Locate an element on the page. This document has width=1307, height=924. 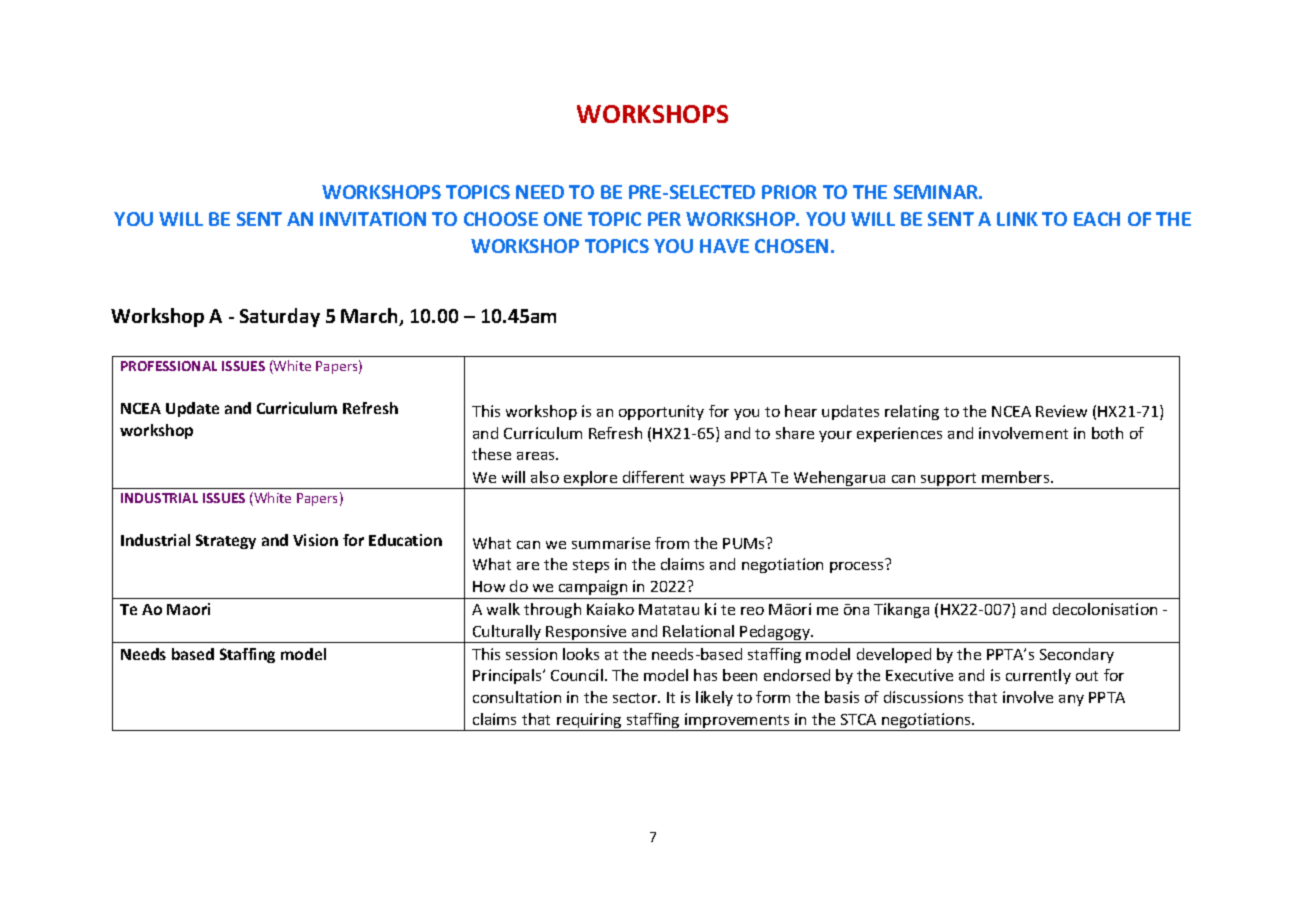
Tikanga is located at coordinates (901, 610).
